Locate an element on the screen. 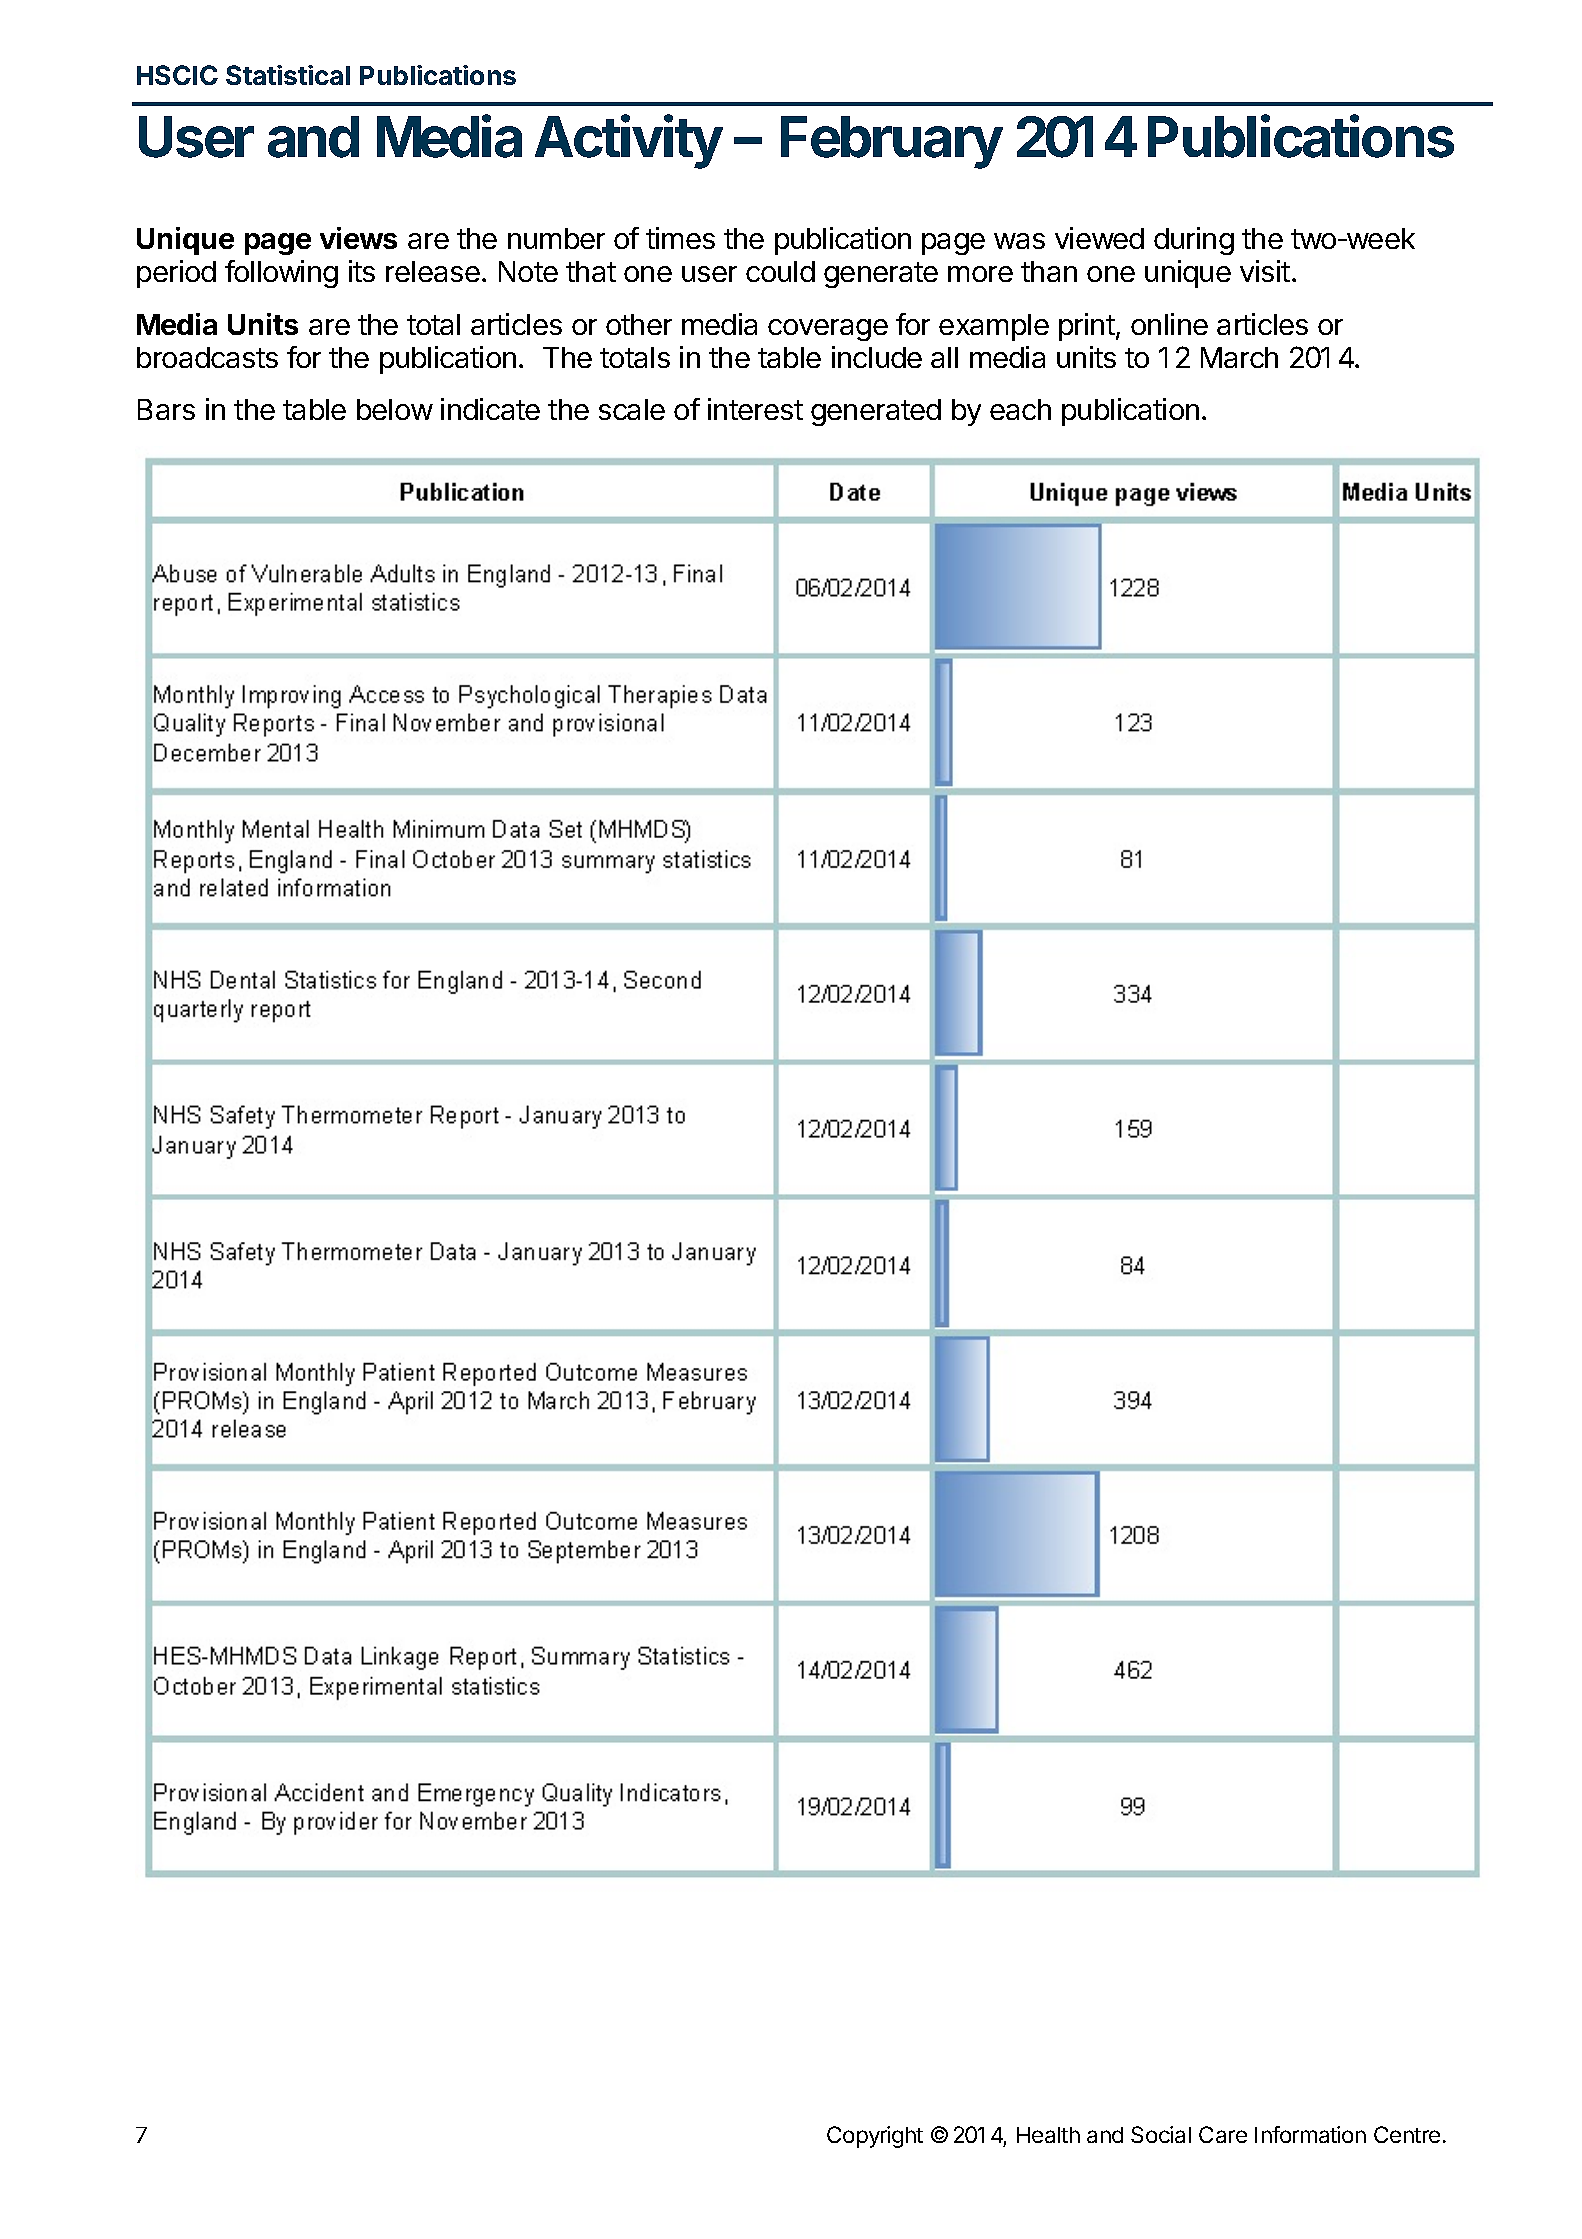 This screenshot has height=2239, width=1582. below is located at coordinates (395, 409).
